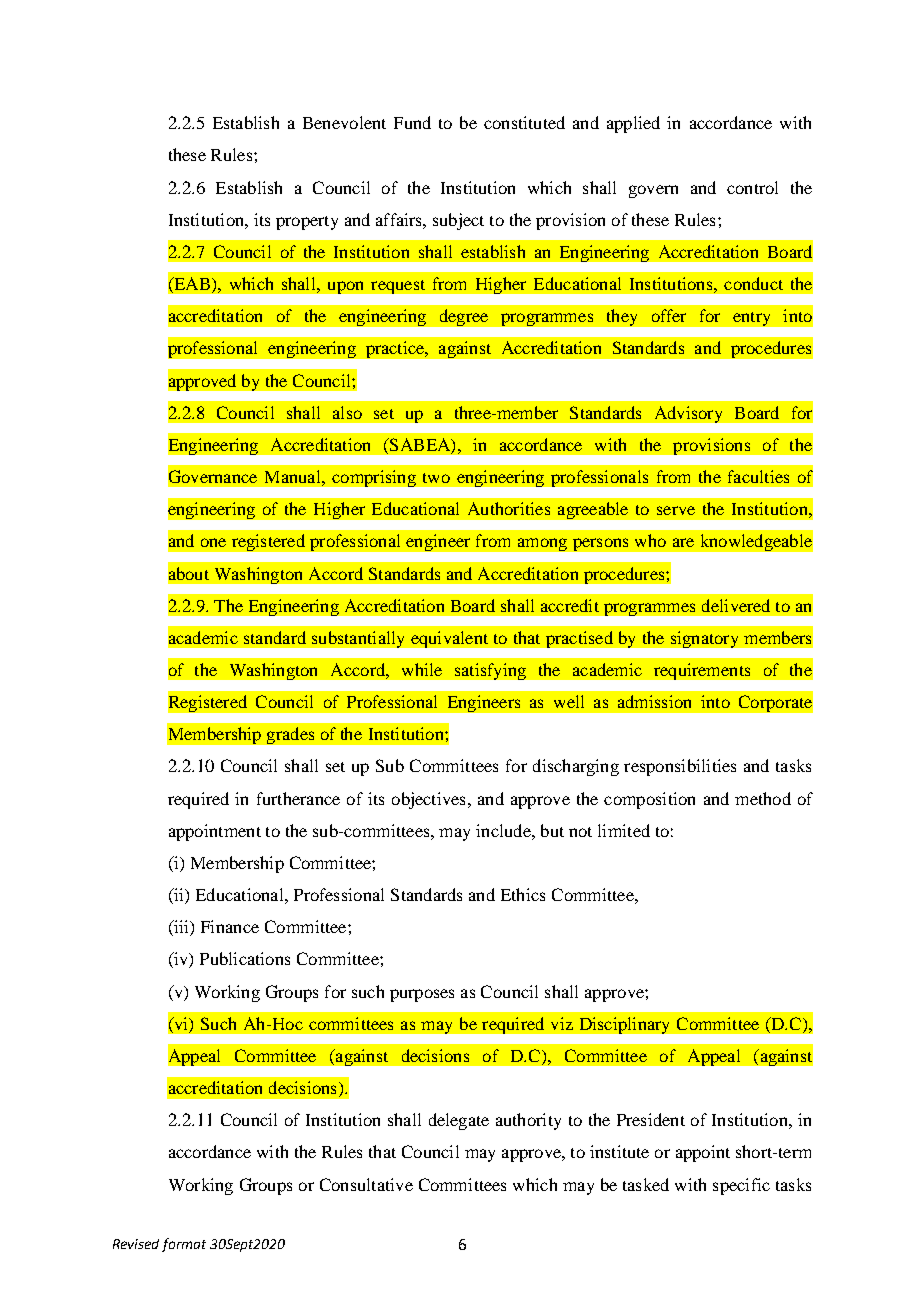  What do you see at coordinates (347, 412) in the document?
I see `also` at bounding box center [347, 412].
